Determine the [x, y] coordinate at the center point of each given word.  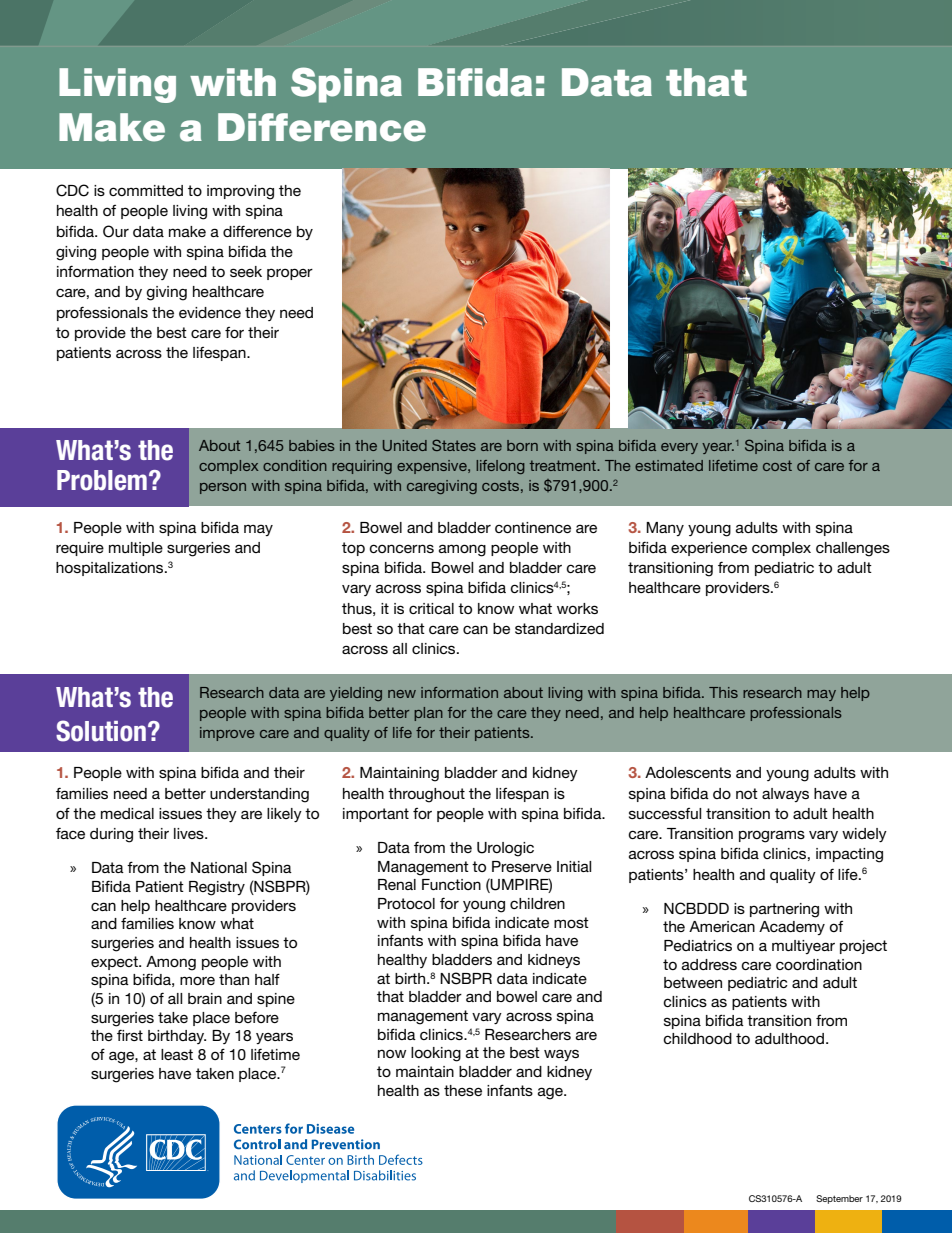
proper [290, 274]
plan [428, 714]
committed [146, 190]
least [177, 1054]
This [723, 692]
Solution [101, 731]
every [679, 448]
